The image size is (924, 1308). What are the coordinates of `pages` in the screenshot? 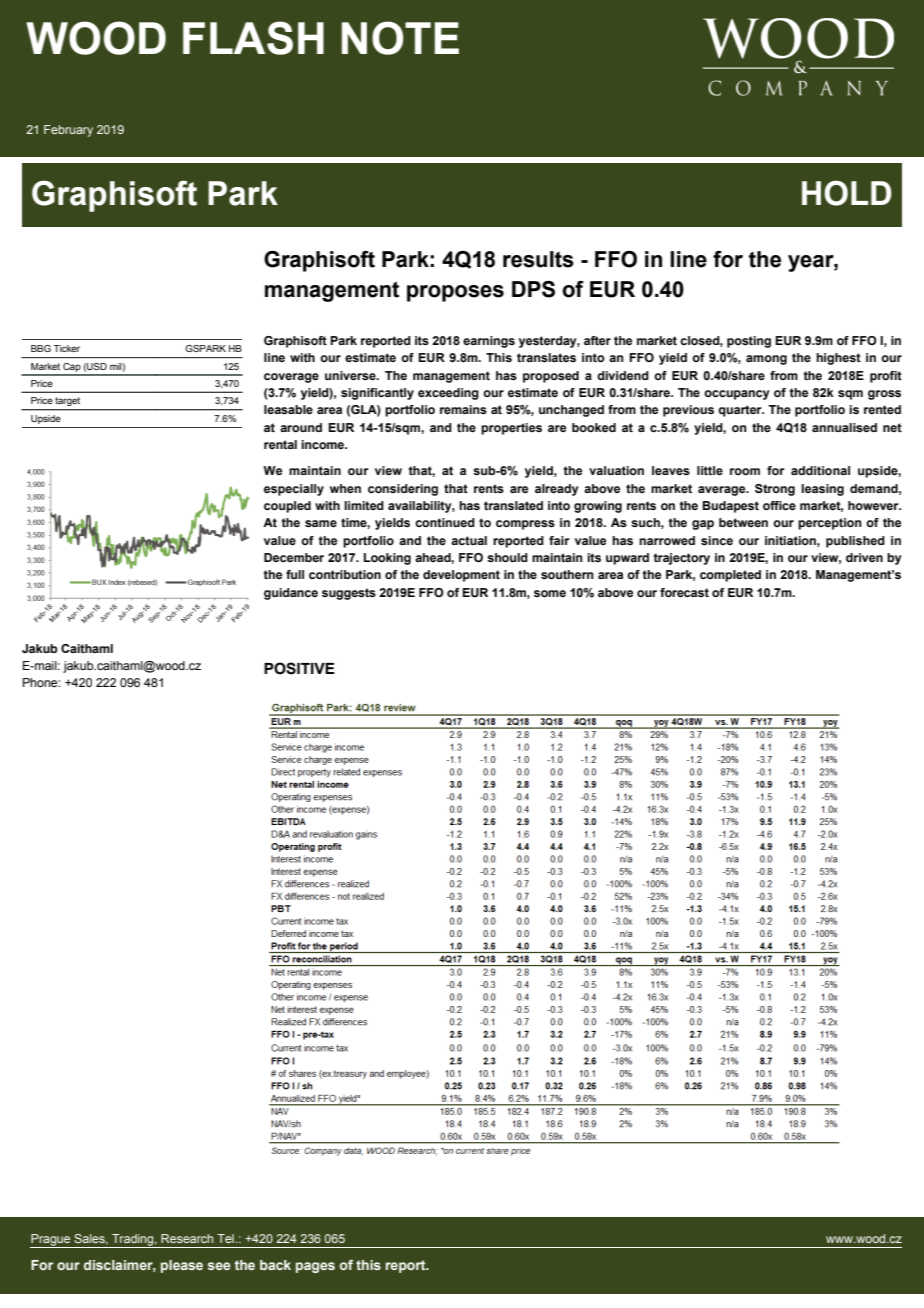 It's located at (315, 1267).
